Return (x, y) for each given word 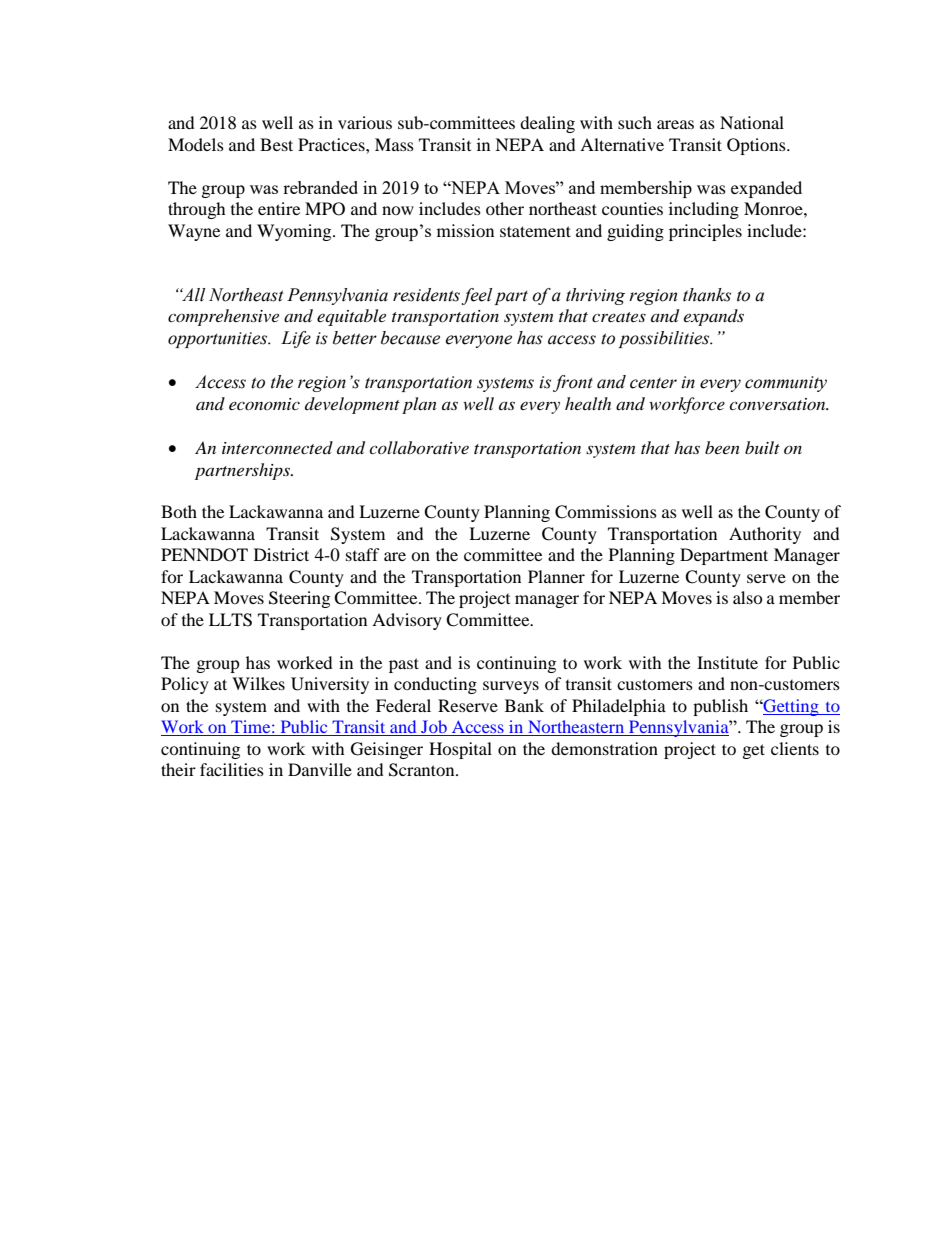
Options (757, 146)
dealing (547, 124)
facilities (232, 769)
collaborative (419, 447)
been (722, 447)
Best (276, 144)
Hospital (460, 750)
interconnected (277, 447)
